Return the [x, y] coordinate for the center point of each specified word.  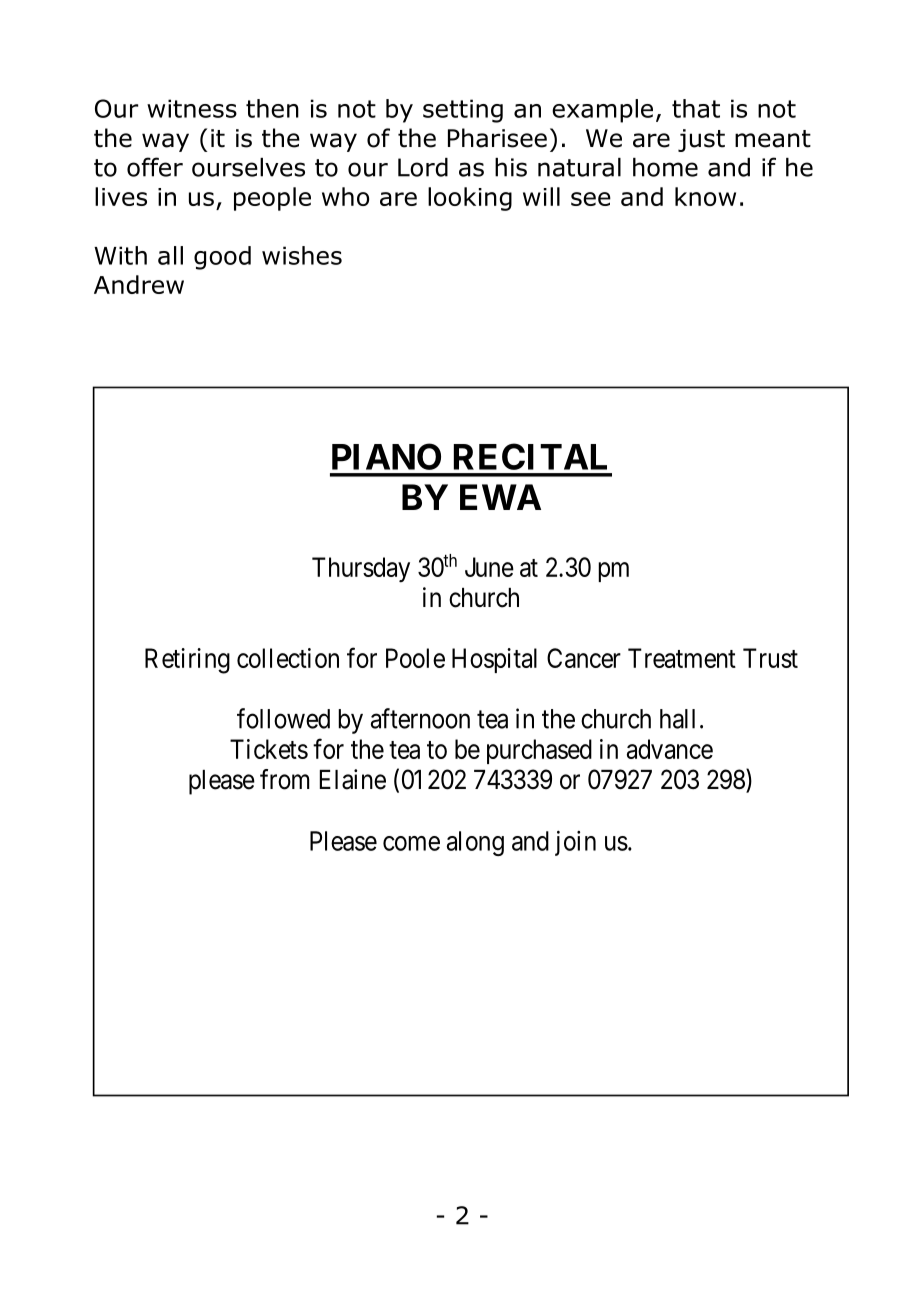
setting [463, 111]
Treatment [682, 658]
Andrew [139, 284]
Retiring [187, 661]
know [705, 196]
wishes [302, 255]
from [284, 779]
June [489, 567]
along [475, 843]
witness [192, 108]
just [701, 140]
